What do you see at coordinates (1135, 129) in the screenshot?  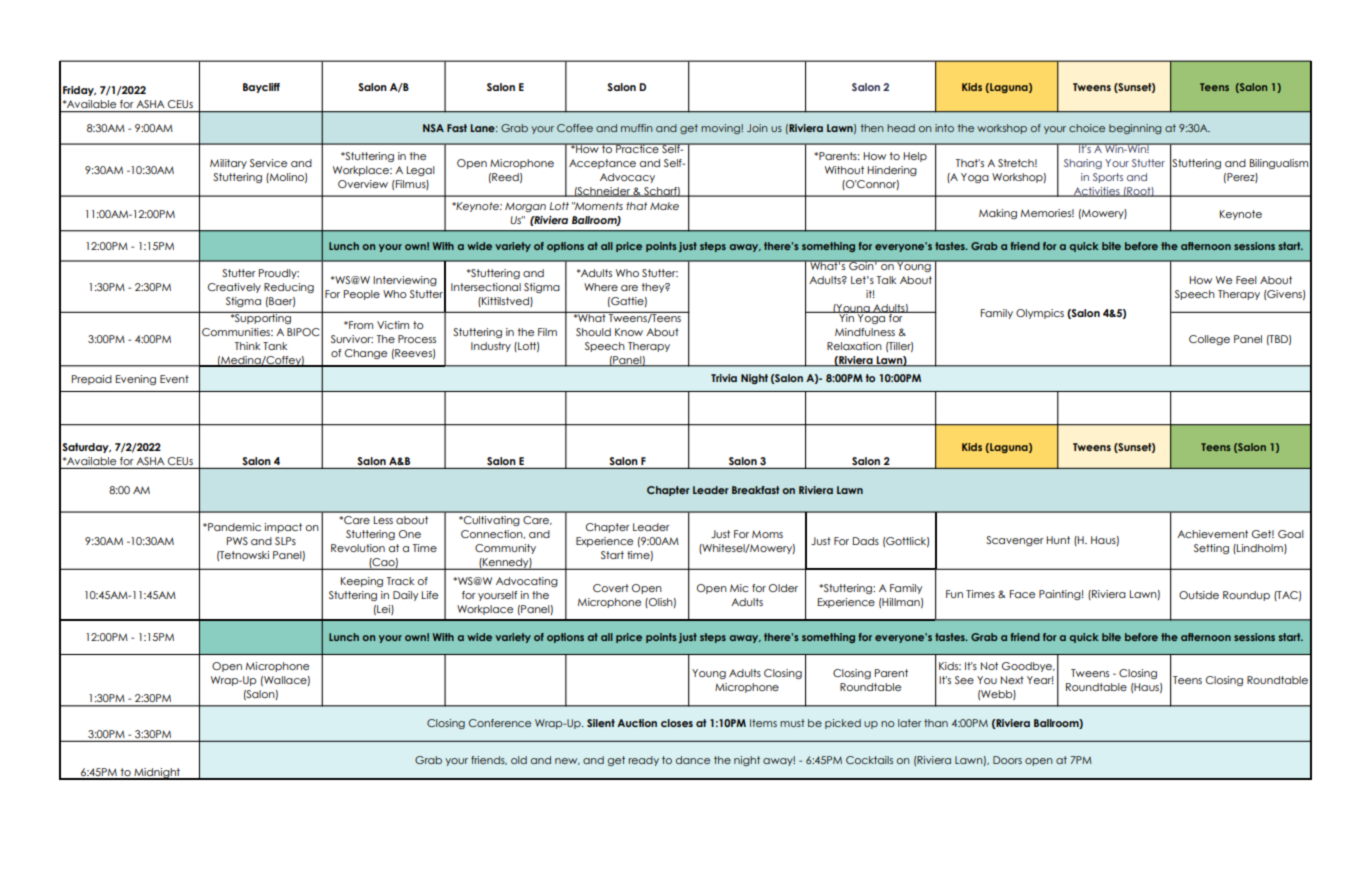 I see `beginning` at bounding box center [1135, 129].
